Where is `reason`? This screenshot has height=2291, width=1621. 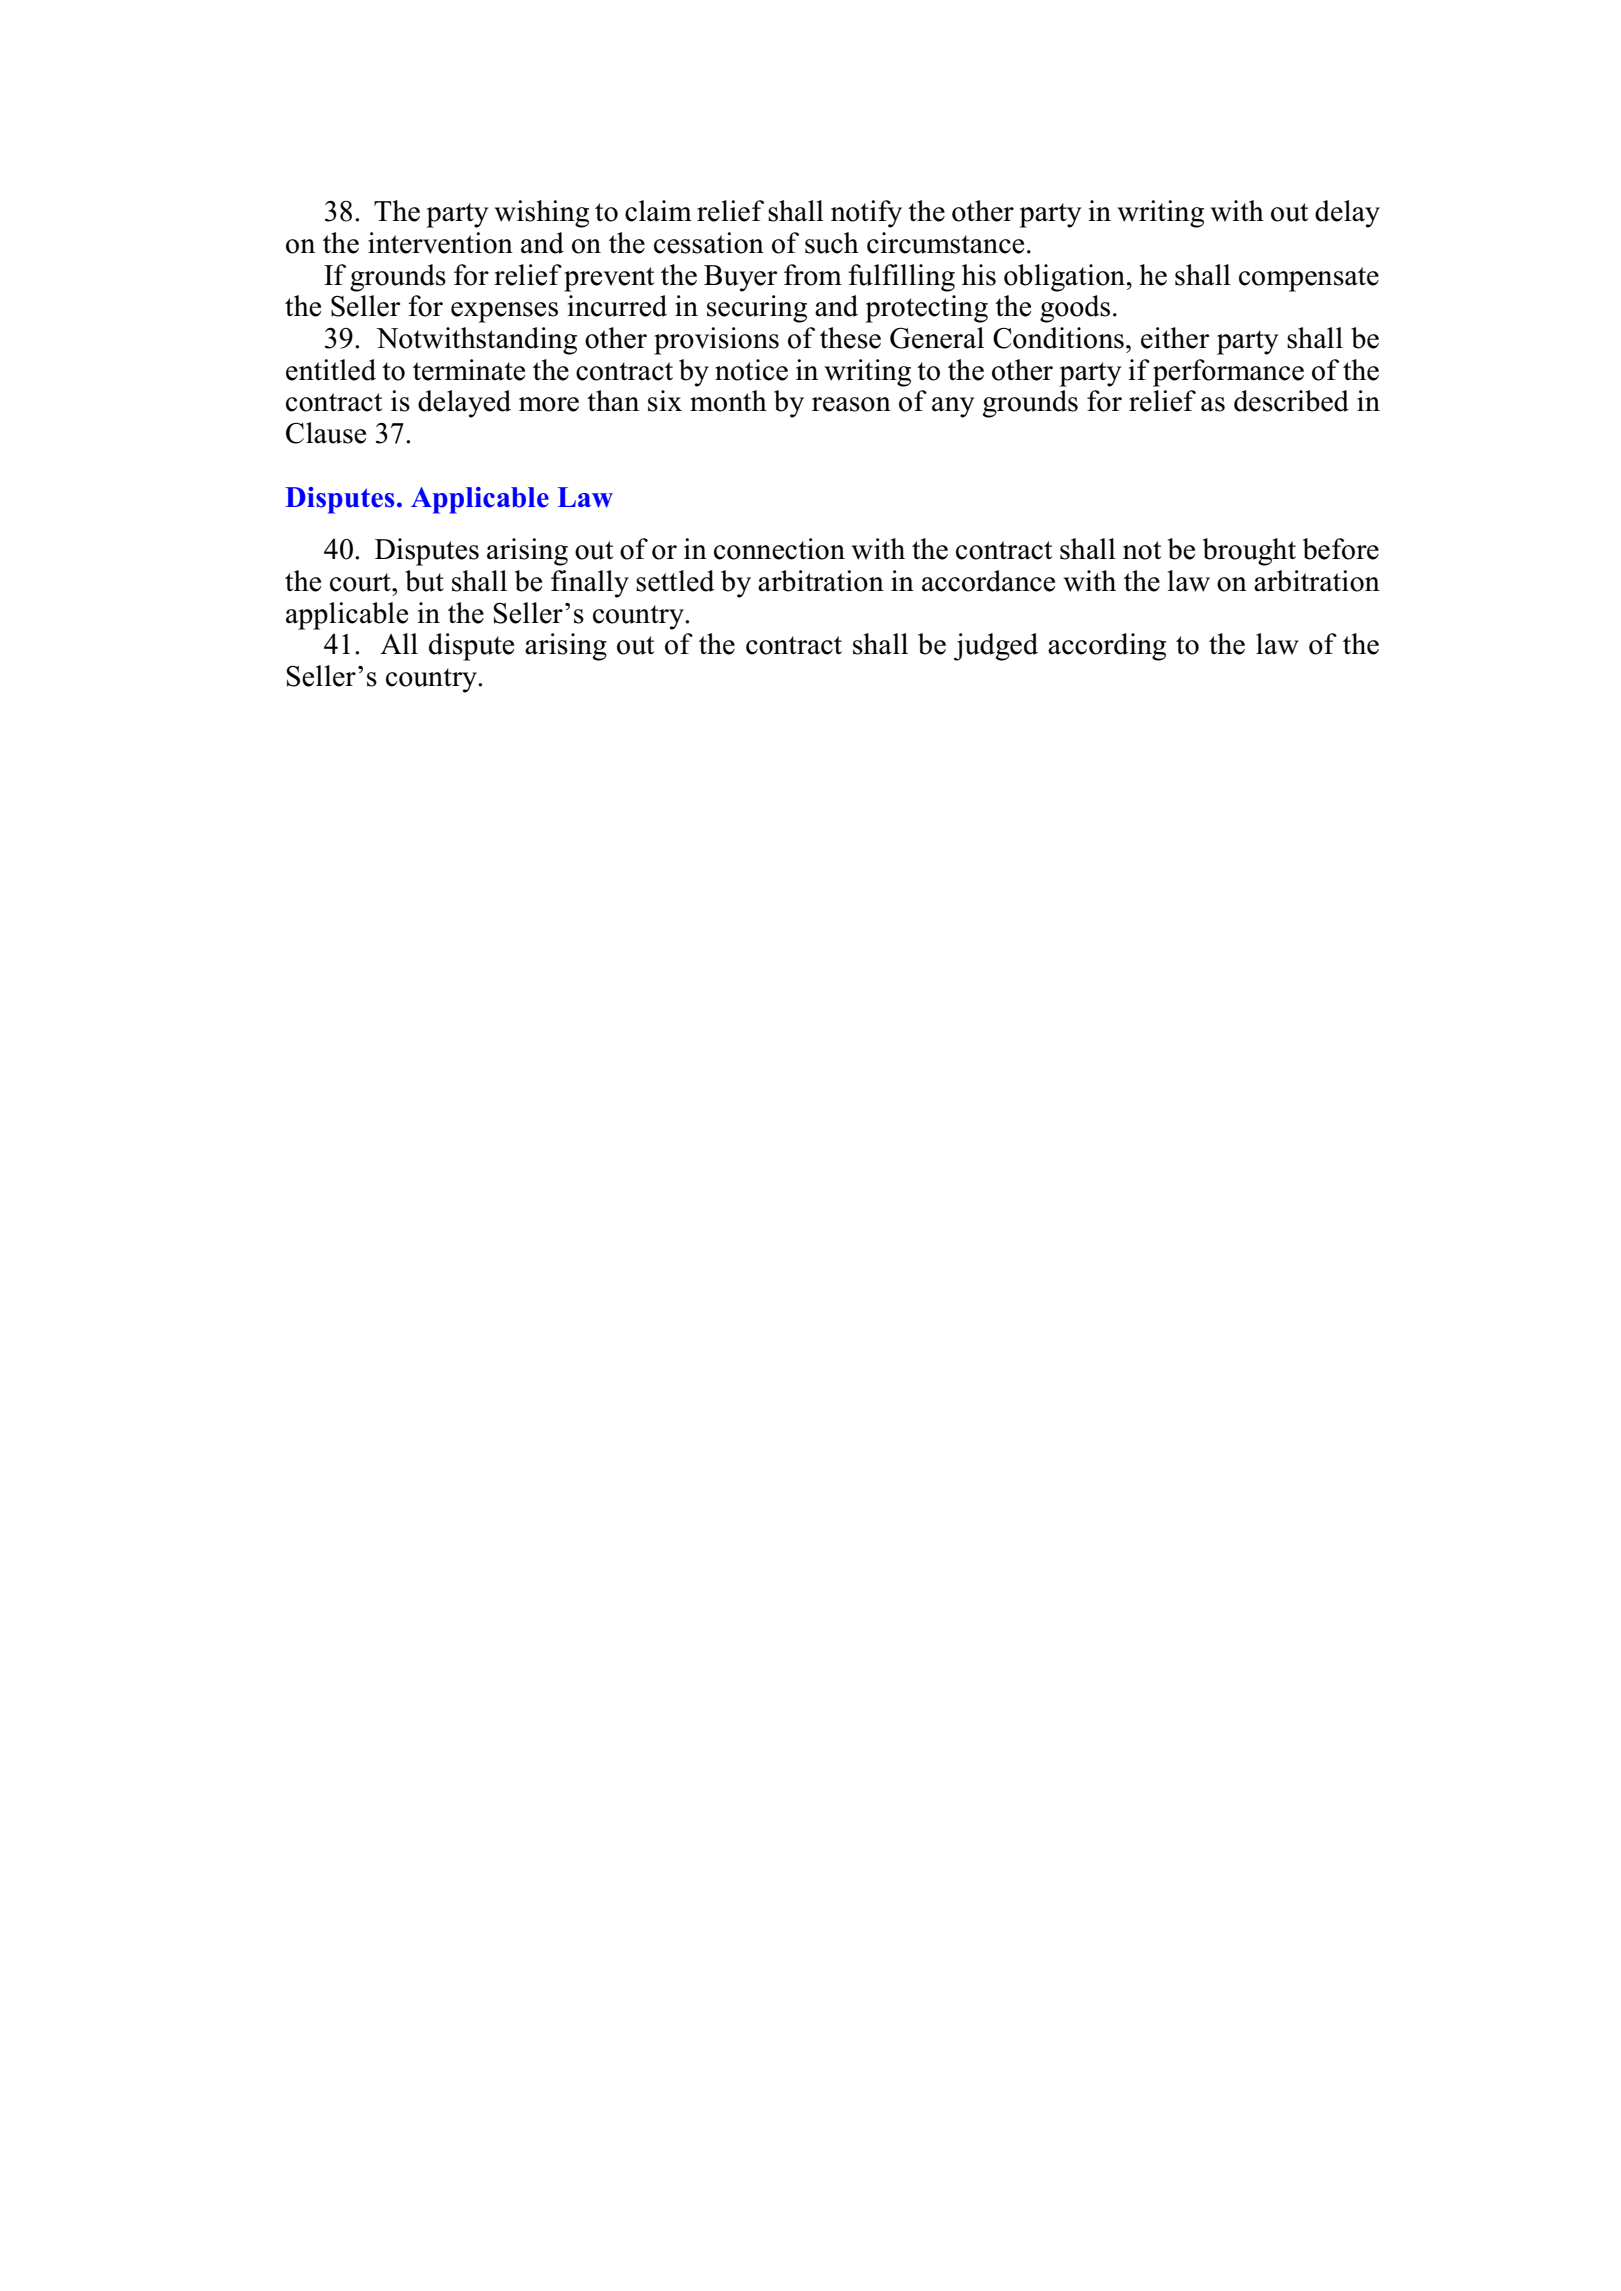
reason is located at coordinates (851, 404).
